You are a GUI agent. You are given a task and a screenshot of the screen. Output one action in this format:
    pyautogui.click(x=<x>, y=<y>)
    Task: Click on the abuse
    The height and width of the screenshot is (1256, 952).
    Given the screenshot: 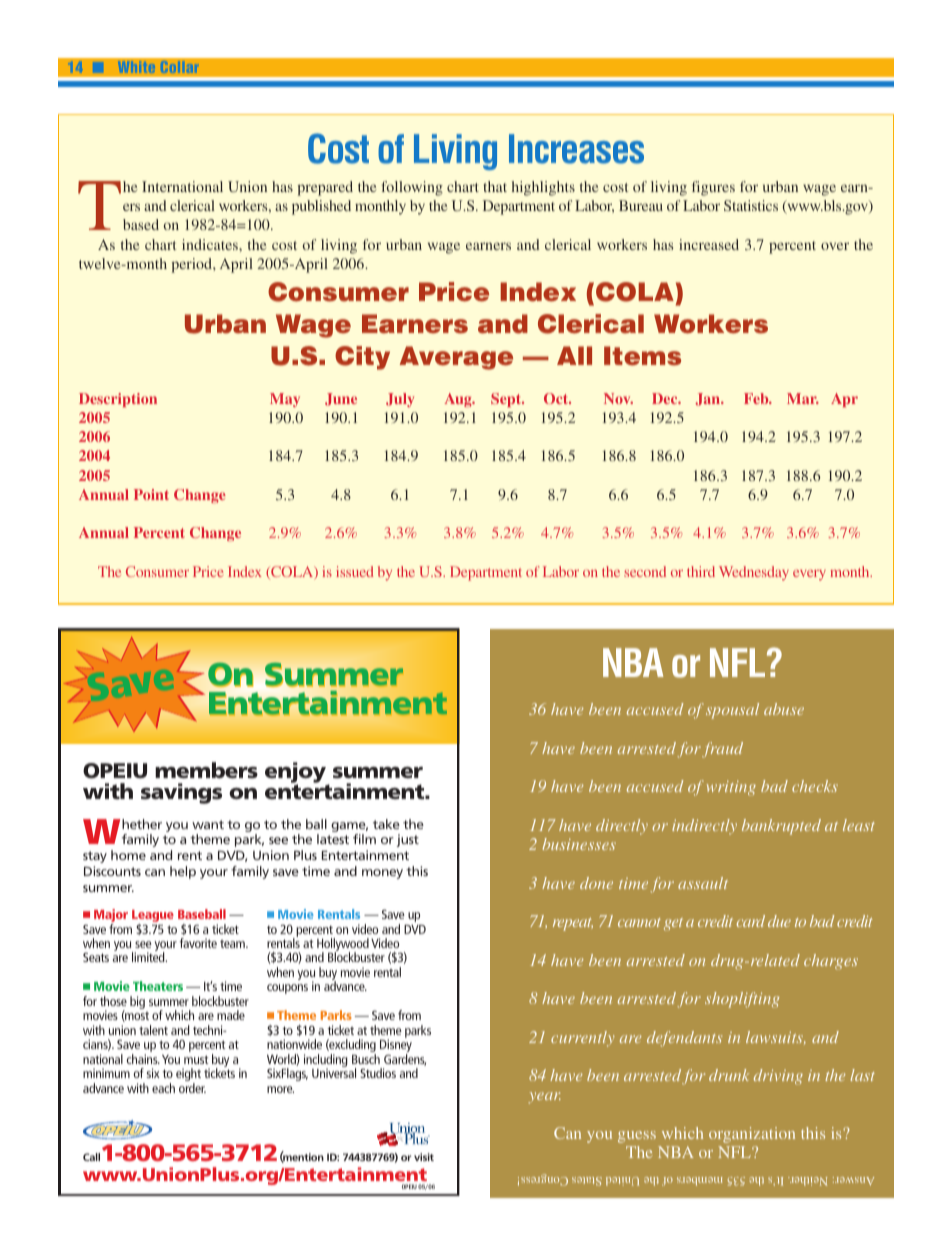 What is the action you would take?
    pyautogui.click(x=784, y=709)
